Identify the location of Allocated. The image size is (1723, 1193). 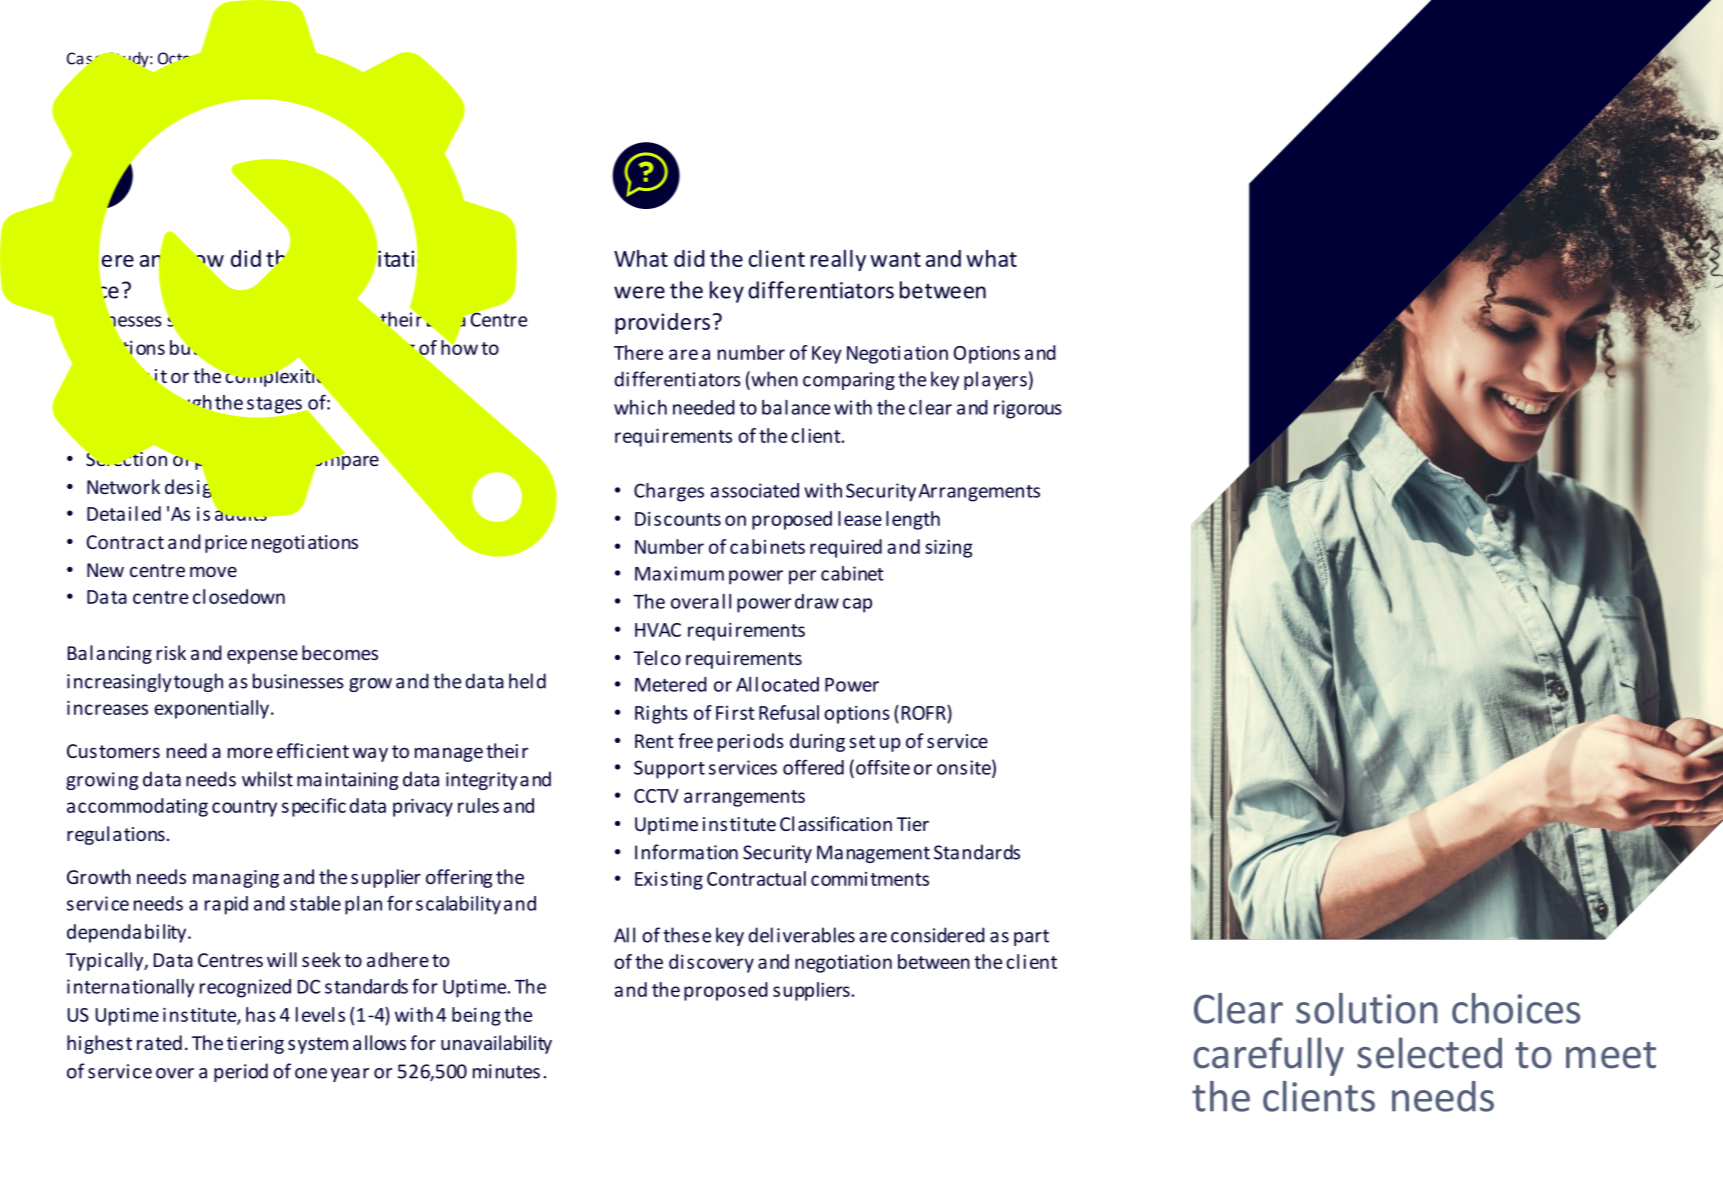
(777, 684).
